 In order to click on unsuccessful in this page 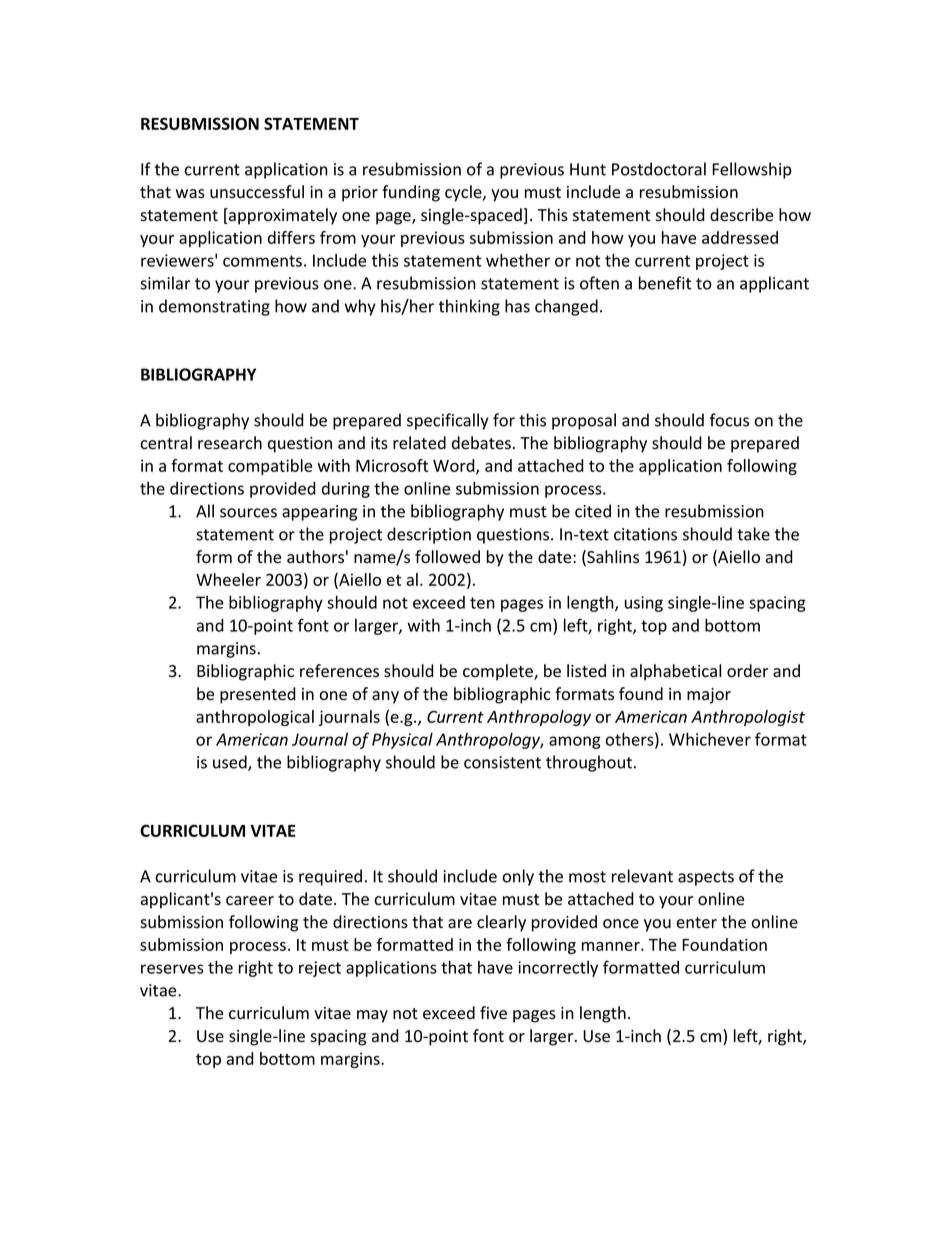, I will do `click(257, 192)`.
